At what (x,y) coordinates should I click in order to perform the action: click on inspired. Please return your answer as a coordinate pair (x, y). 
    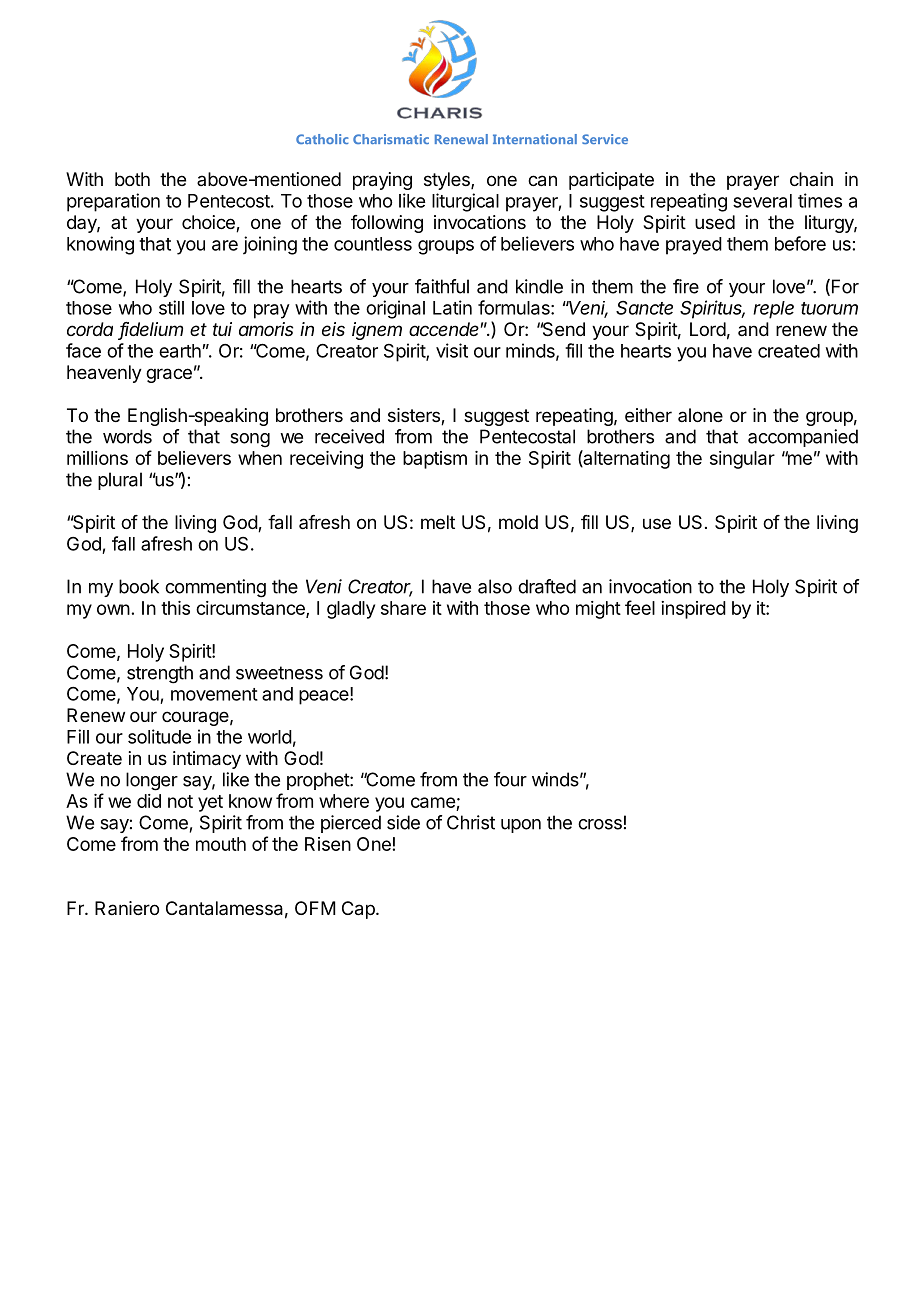
    Looking at the image, I should click on (693, 610).
